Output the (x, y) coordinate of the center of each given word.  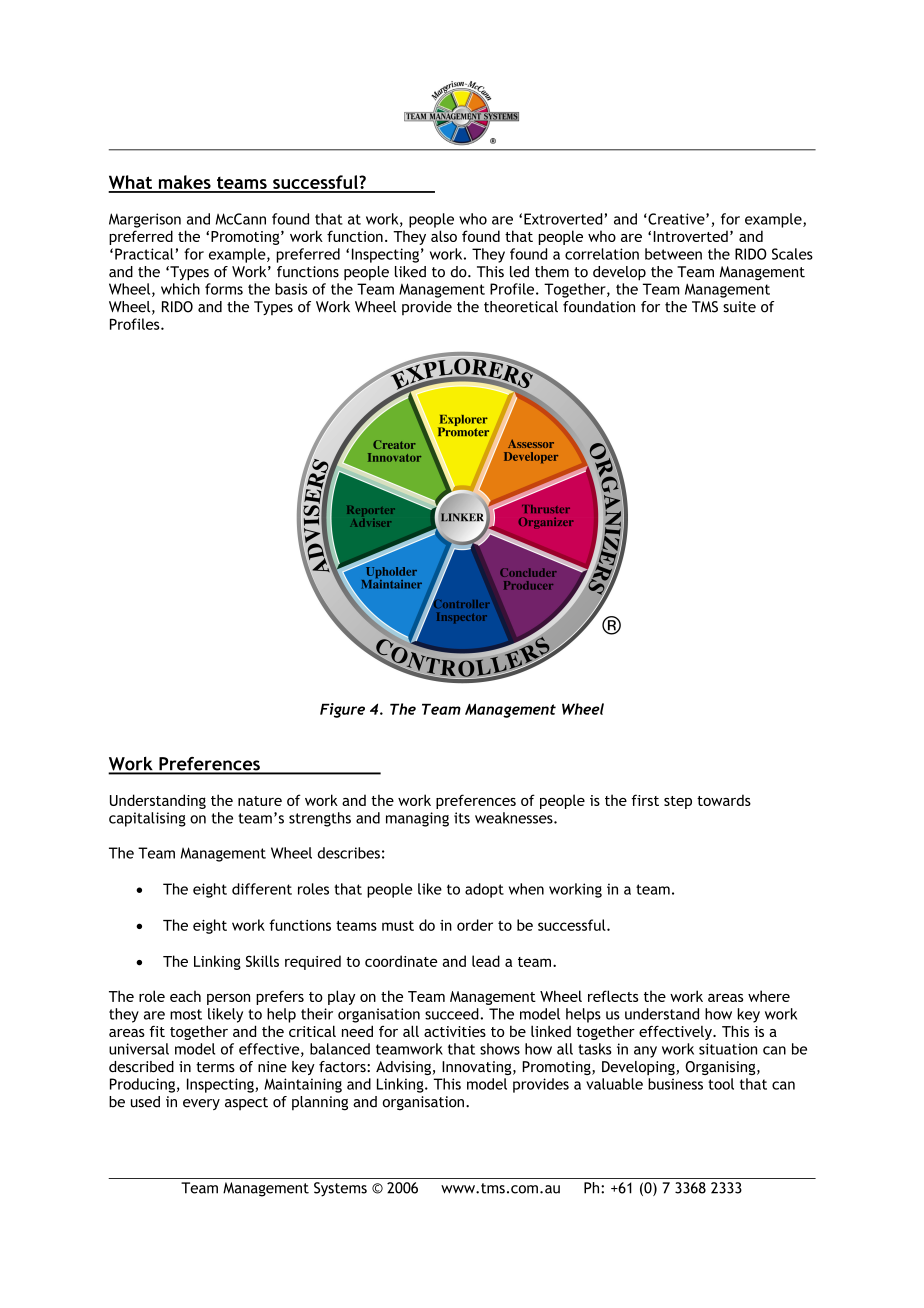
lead (486, 961)
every (201, 1104)
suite (739, 307)
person (228, 999)
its (462, 818)
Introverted (690, 236)
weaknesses (515, 818)
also (444, 236)
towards (724, 800)
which (180, 289)
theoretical (521, 307)
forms (224, 289)
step (678, 802)
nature (260, 801)
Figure (342, 710)
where (769, 996)
